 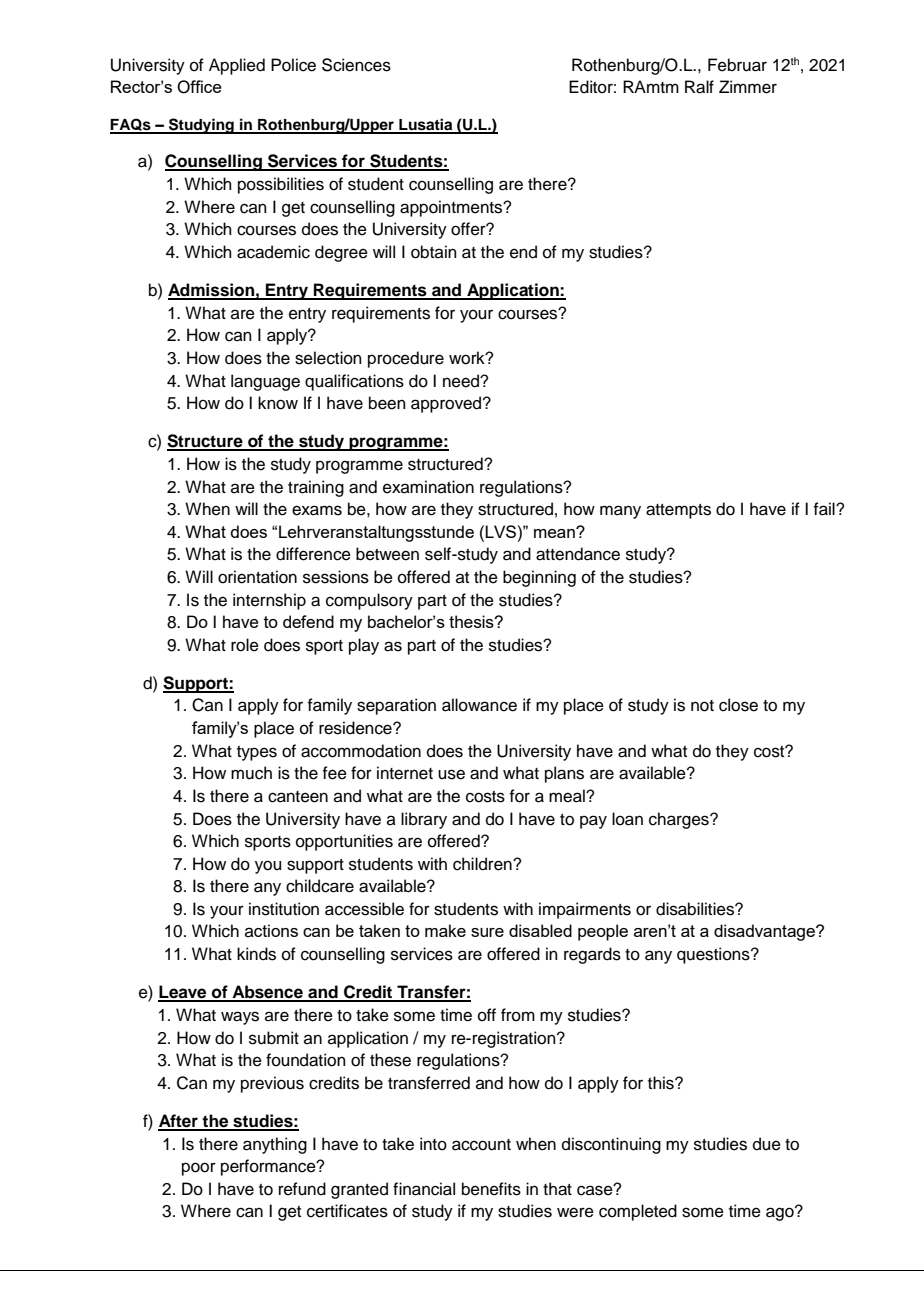 What do you see at coordinates (748, 87) in the page?
I see `Zimmer` at bounding box center [748, 87].
